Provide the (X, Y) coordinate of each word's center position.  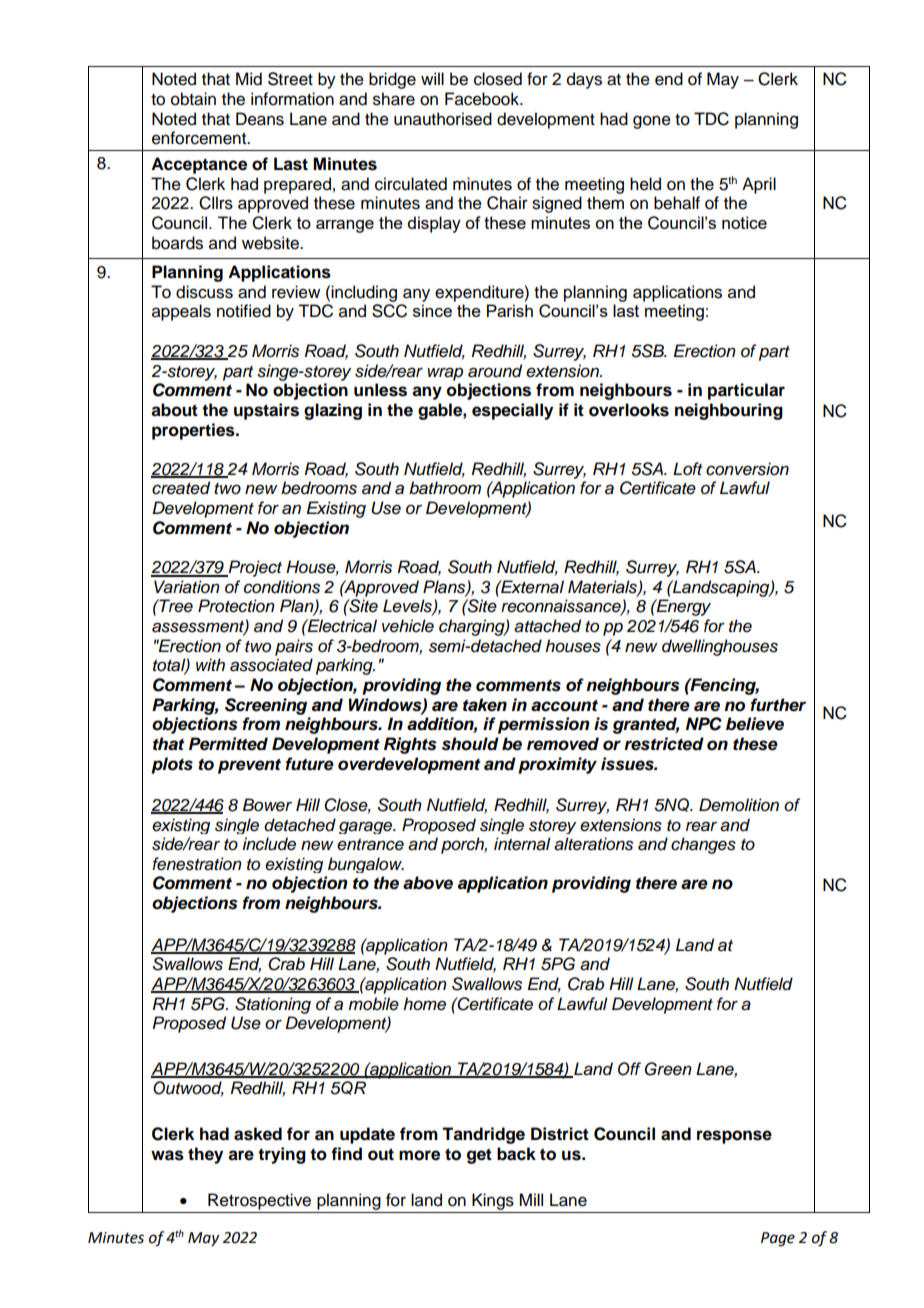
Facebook (483, 99)
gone (652, 122)
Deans (260, 119)
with (210, 664)
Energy (682, 607)
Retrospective (259, 1201)
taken (485, 705)
